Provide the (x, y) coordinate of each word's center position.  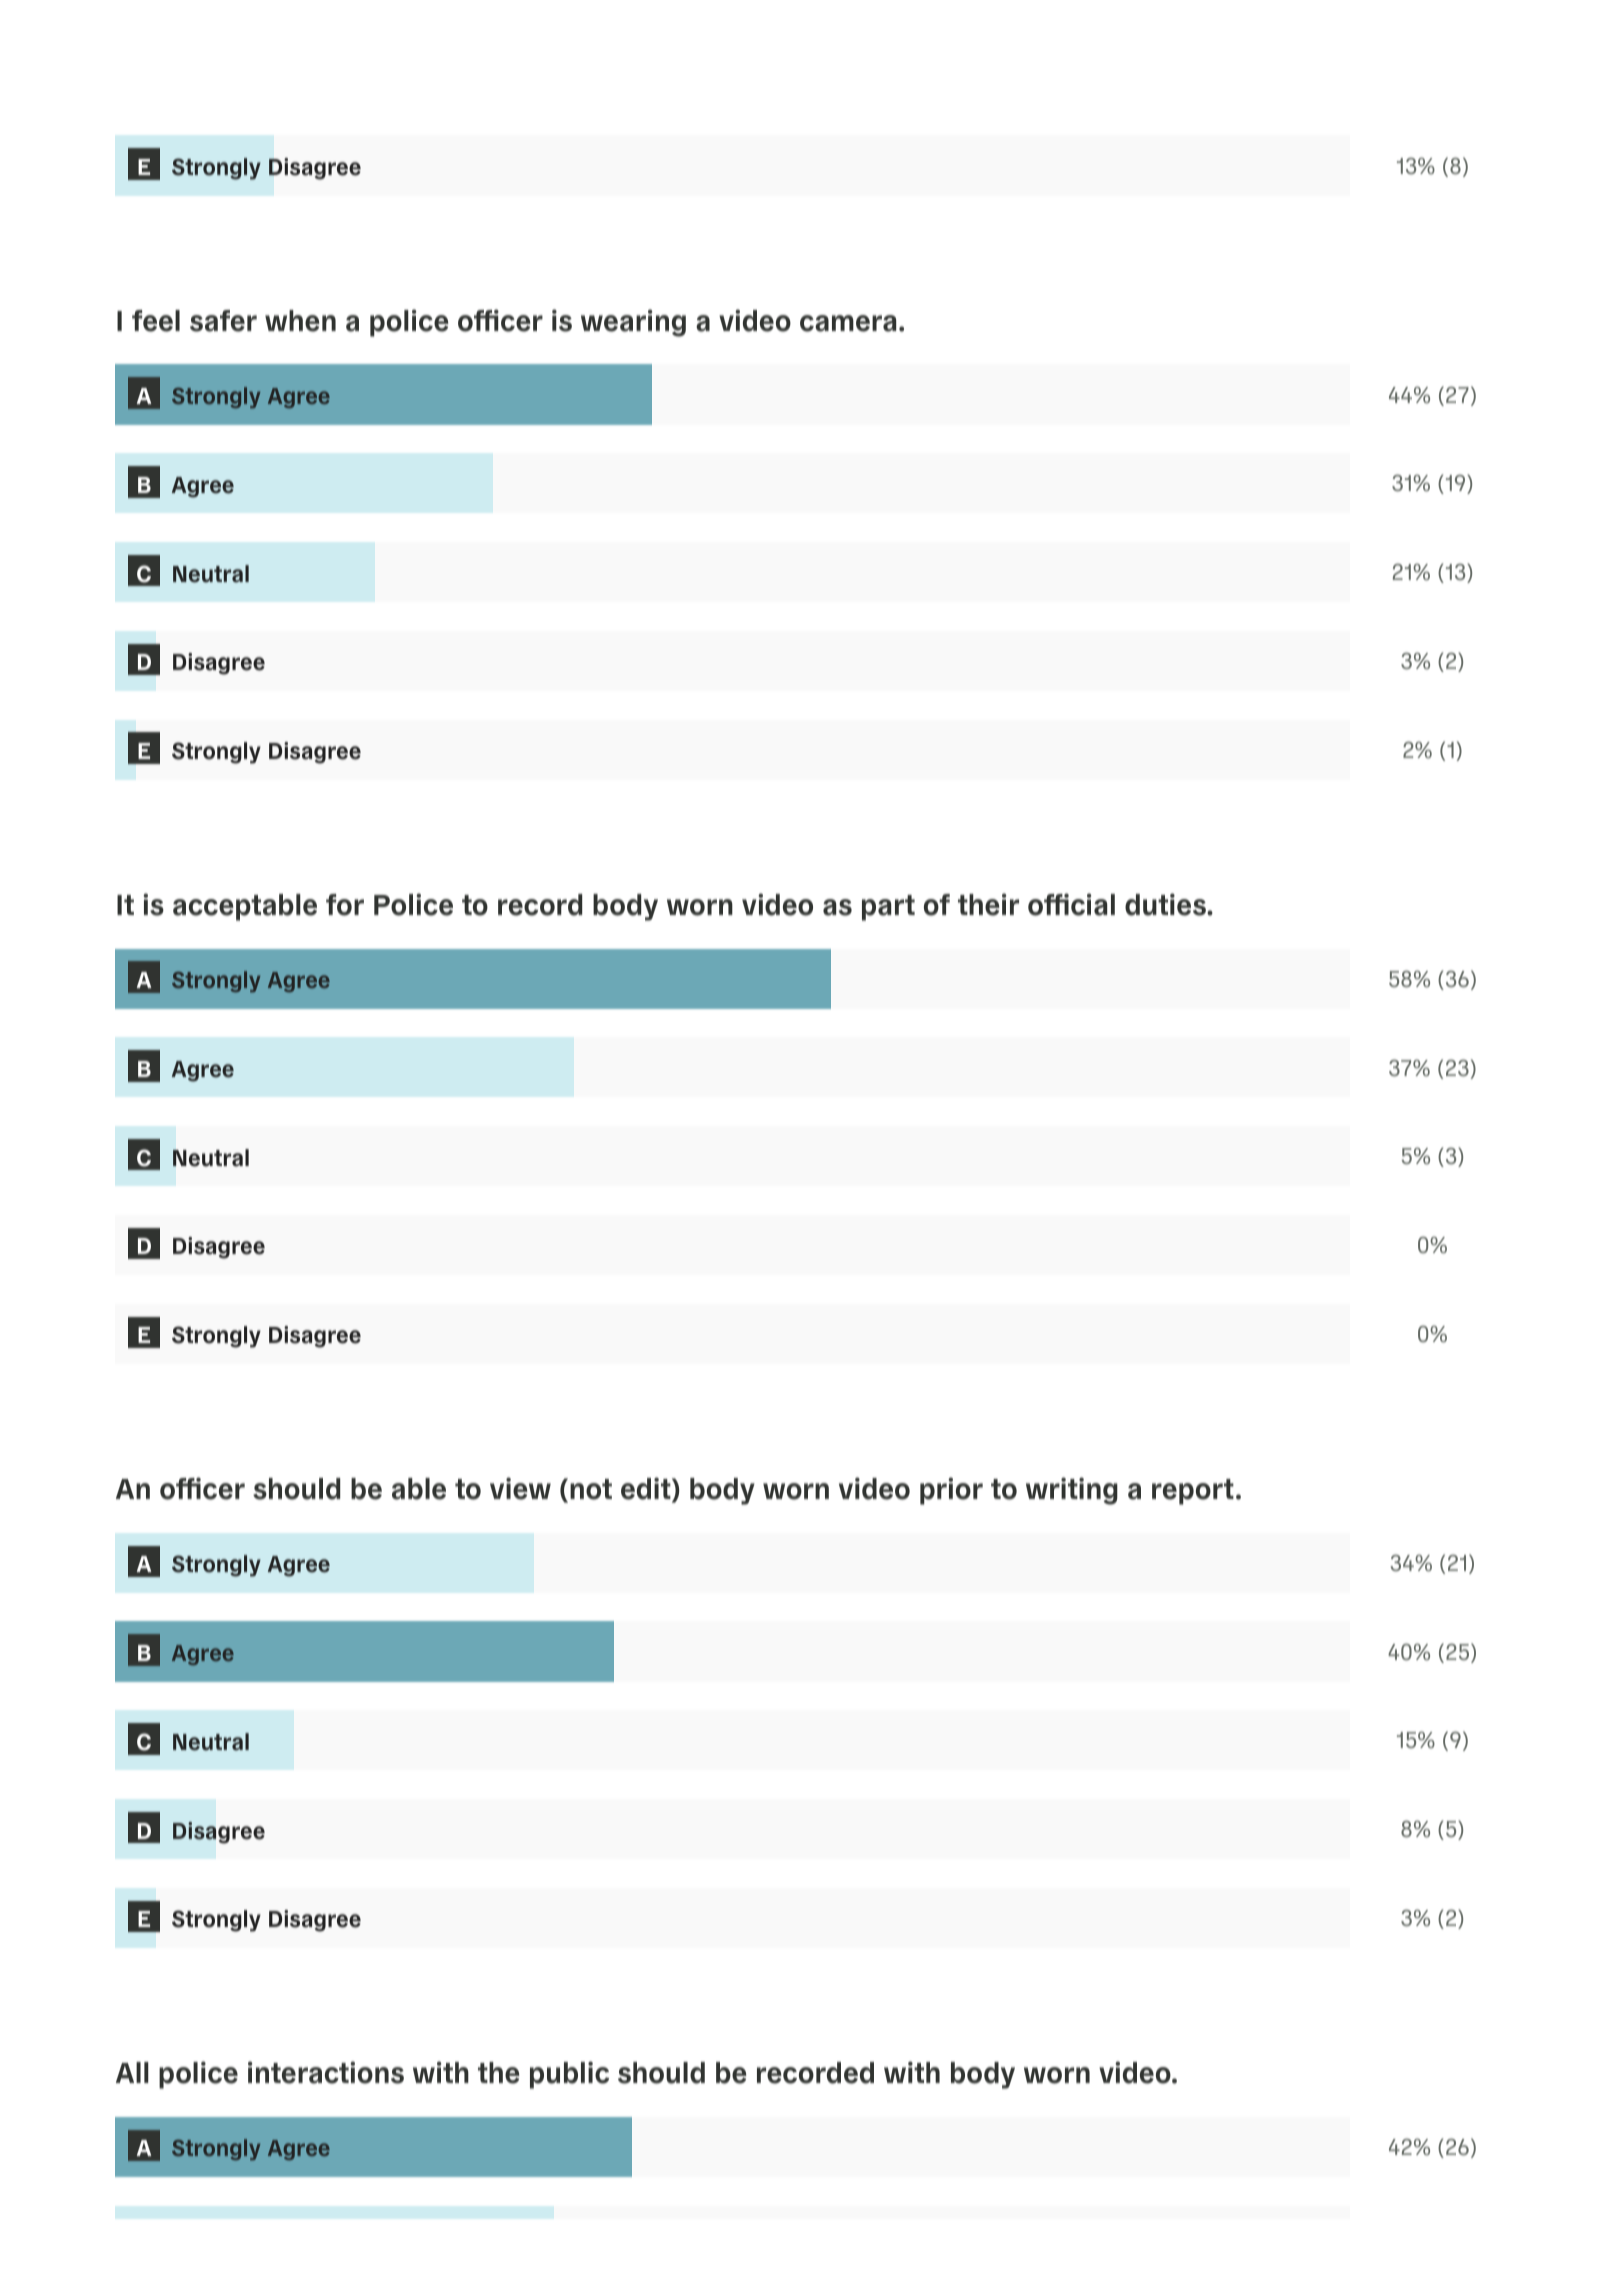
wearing (633, 323)
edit (647, 1490)
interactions (326, 2072)
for (345, 905)
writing (1072, 1491)
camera (848, 323)
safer (223, 321)
